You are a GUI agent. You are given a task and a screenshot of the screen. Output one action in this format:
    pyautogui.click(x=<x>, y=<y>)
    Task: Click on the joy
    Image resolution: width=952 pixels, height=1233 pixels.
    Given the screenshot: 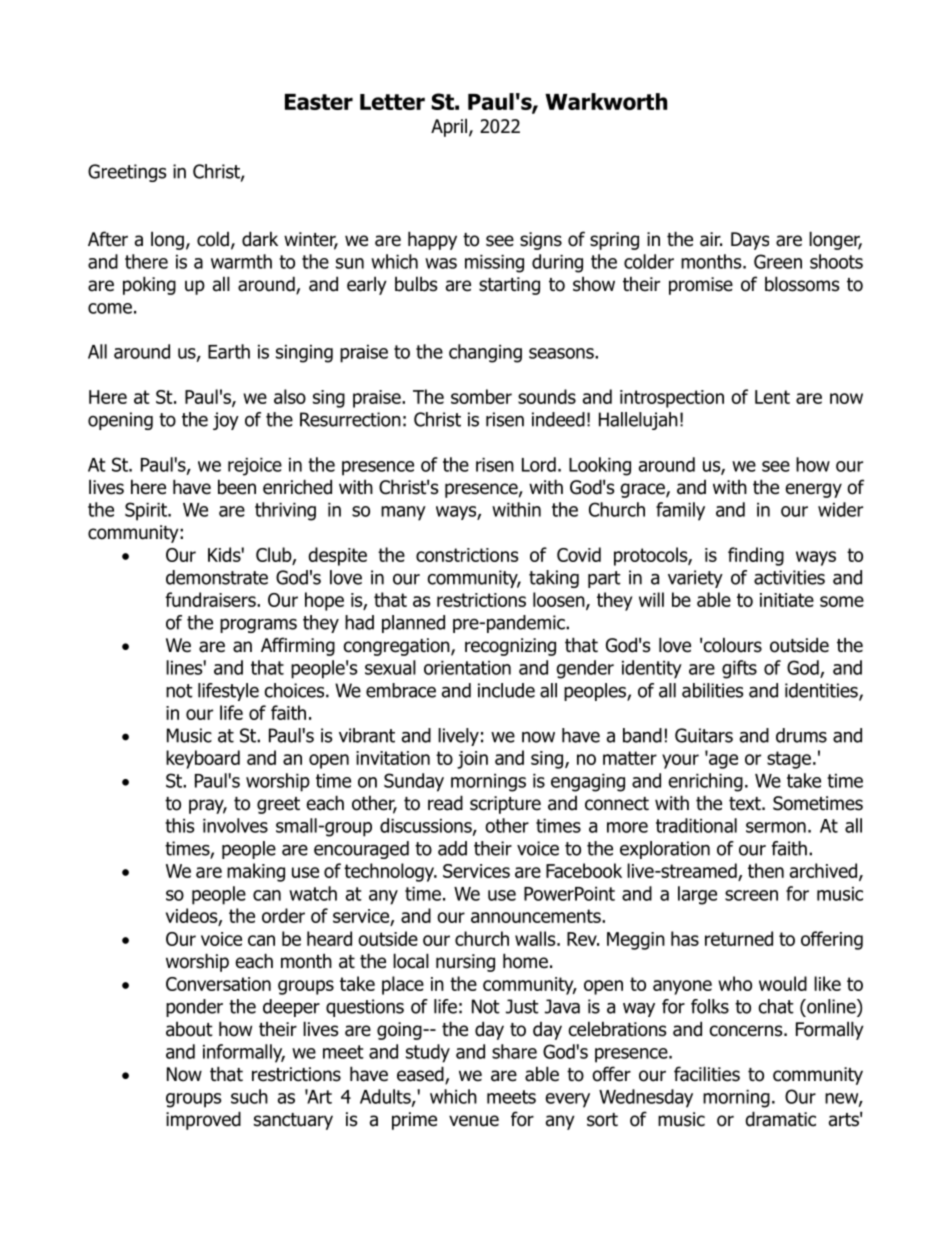 What is the action you would take?
    pyautogui.click(x=226, y=421)
